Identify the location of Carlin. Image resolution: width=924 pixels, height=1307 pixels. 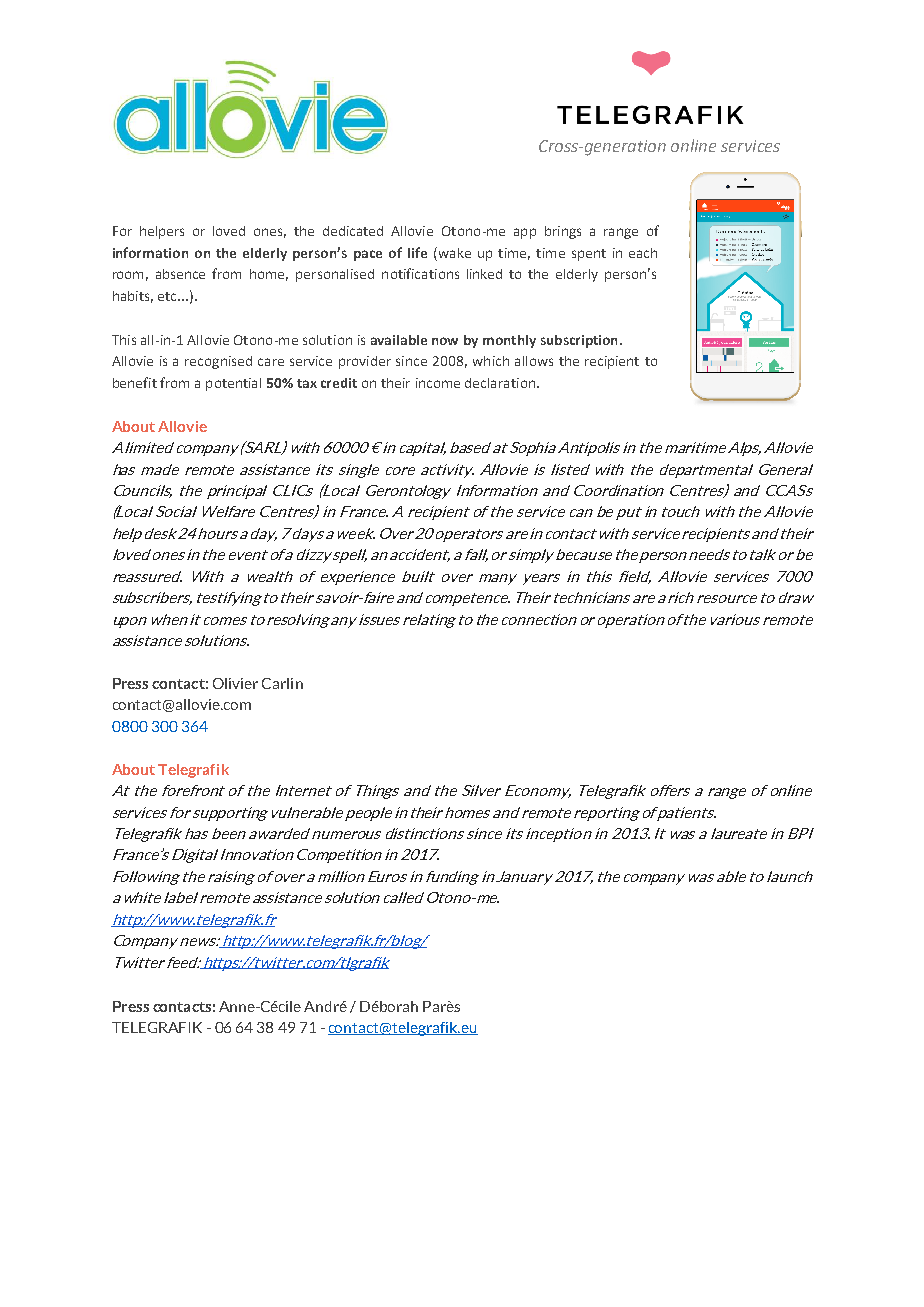
(282, 683).
